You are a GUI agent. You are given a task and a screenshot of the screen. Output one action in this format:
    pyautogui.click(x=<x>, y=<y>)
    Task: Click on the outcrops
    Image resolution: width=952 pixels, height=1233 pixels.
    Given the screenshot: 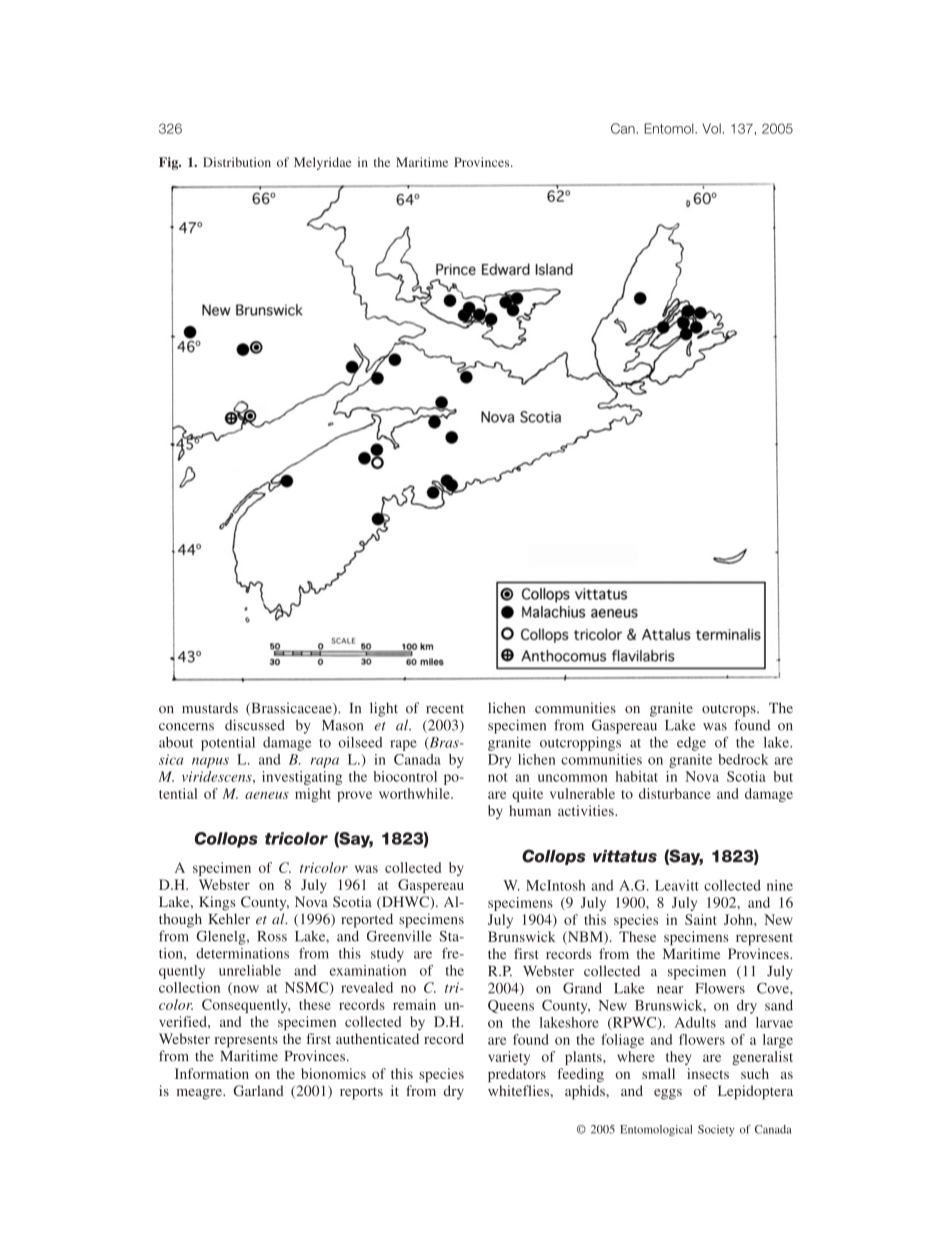 What is the action you would take?
    pyautogui.click(x=730, y=710)
